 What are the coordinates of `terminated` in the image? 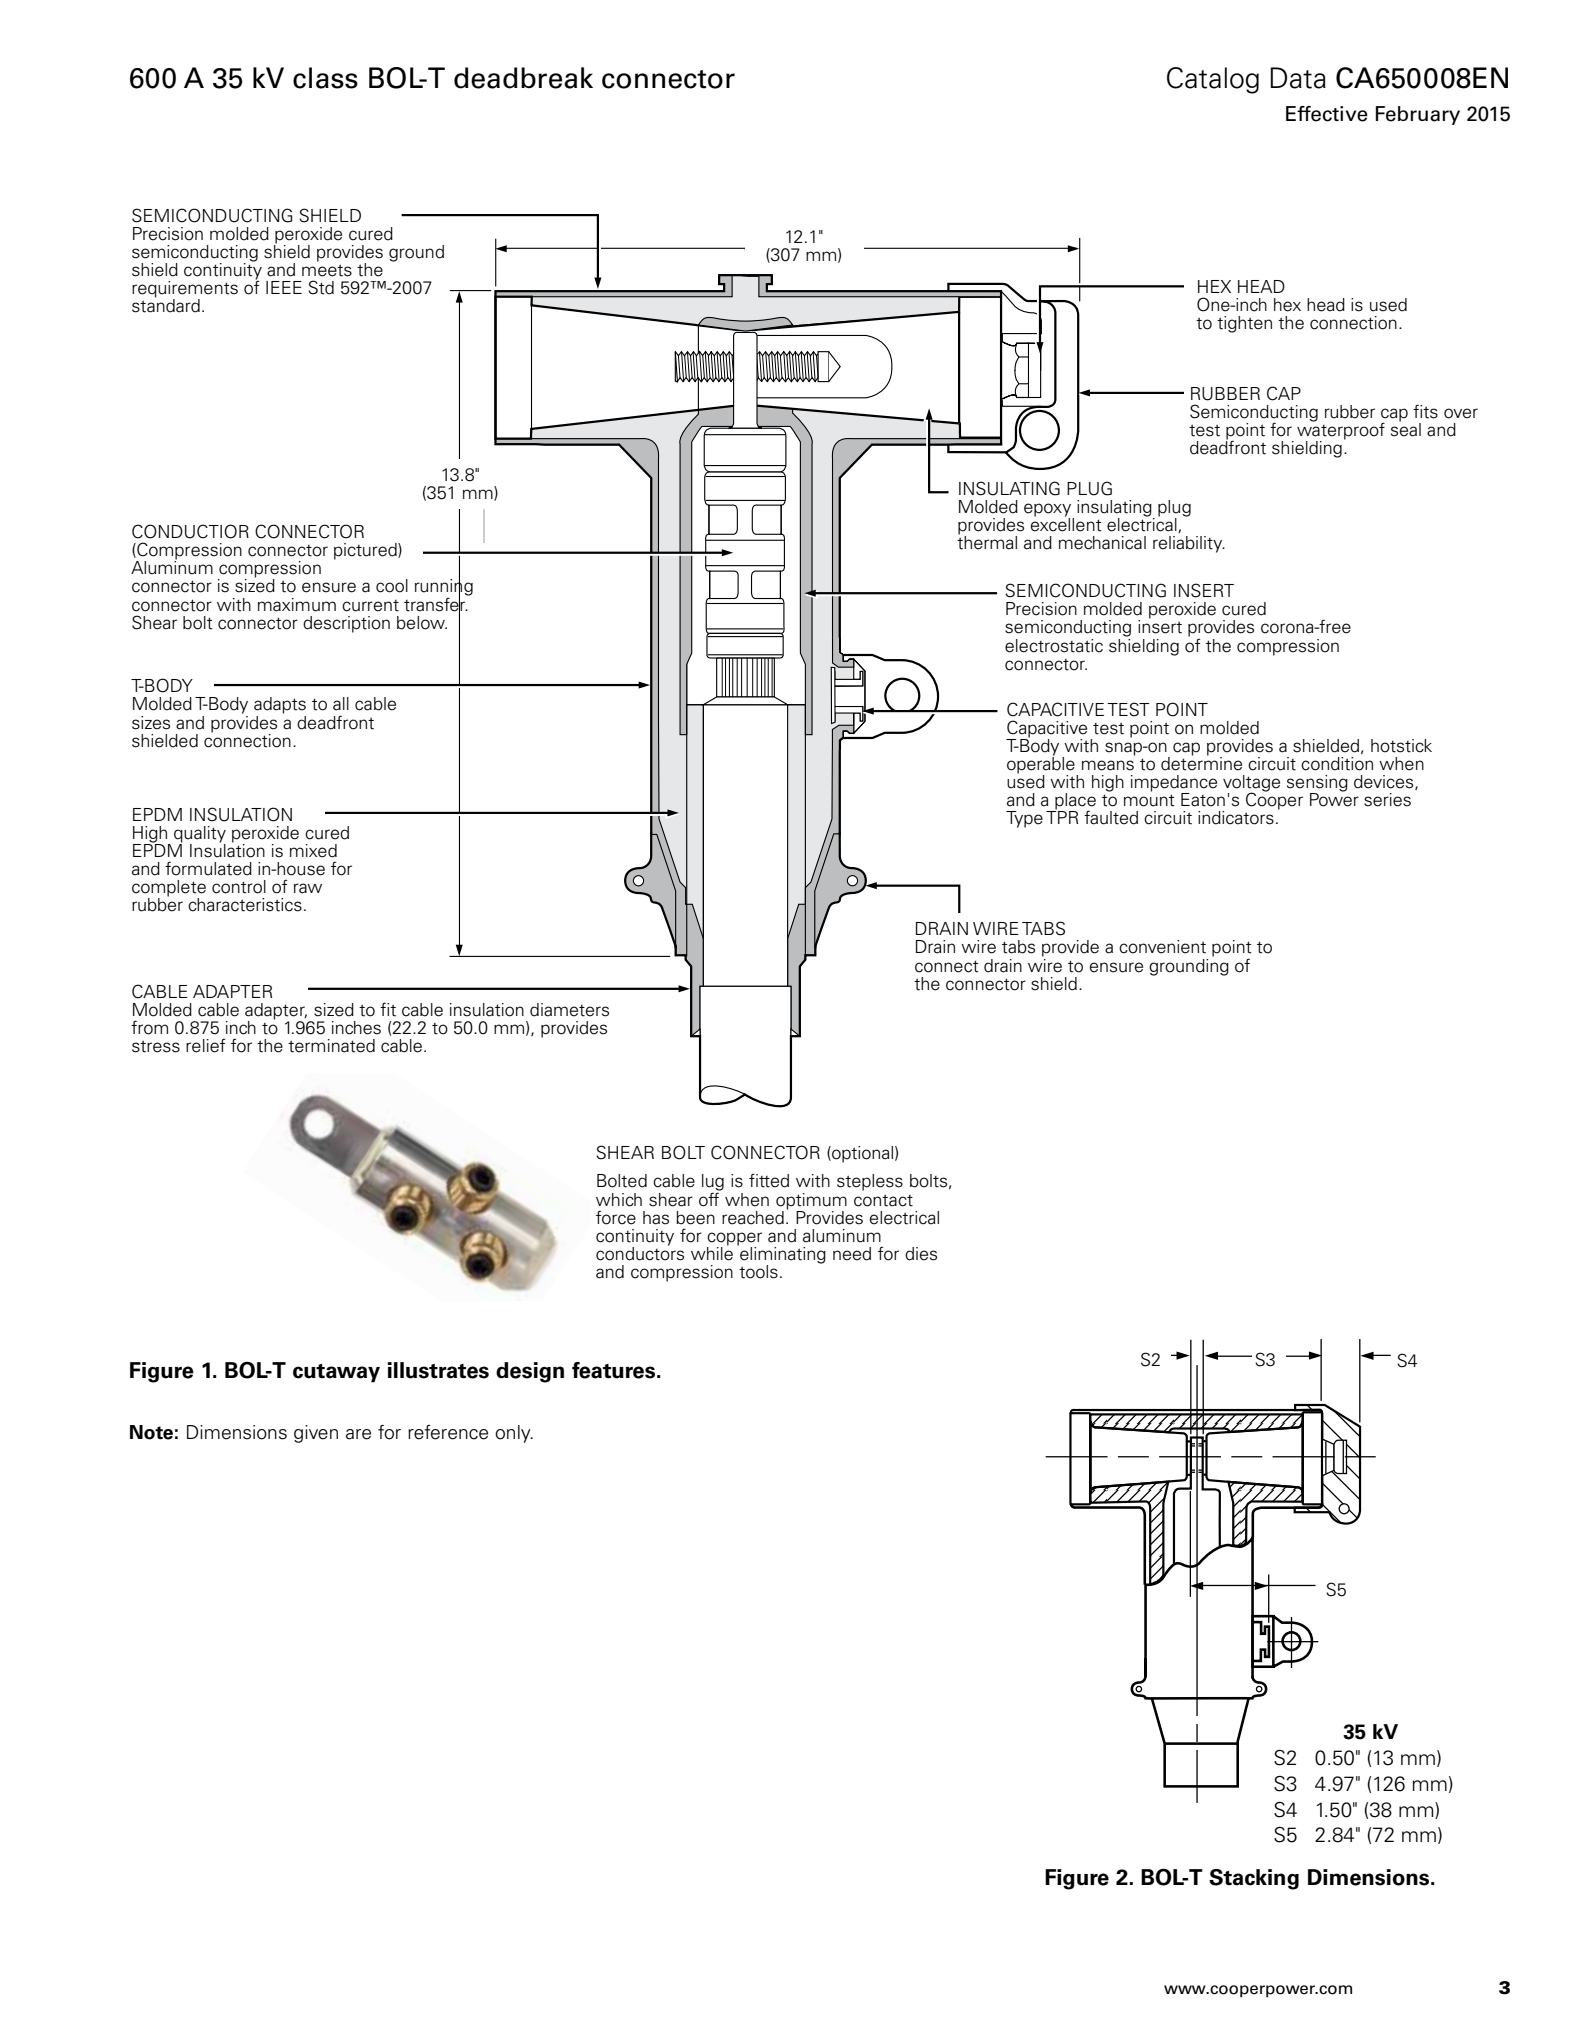 It's located at (331, 1046).
